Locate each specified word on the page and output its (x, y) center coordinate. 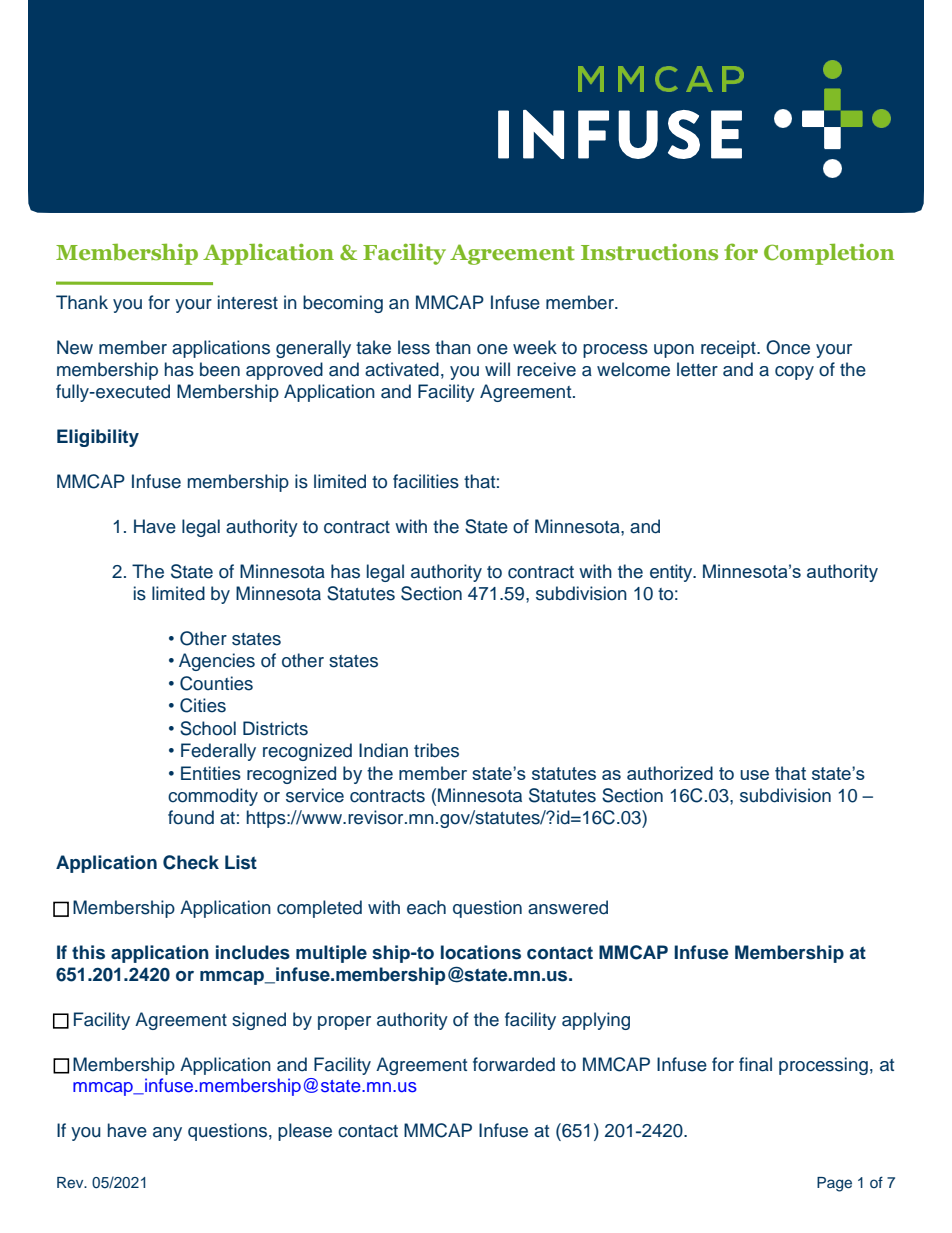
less (414, 347)
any (167, 1134)
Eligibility (98, 438)
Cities (203, 705)
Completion (829, 254)
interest (248, 302)
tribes (436, 750)
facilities (426, 481)
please (305, 1132)
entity (672, 573)
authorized (670, 773)
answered (568, 907)
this (88, 952)
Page (834, 1184)
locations (481, 952)
